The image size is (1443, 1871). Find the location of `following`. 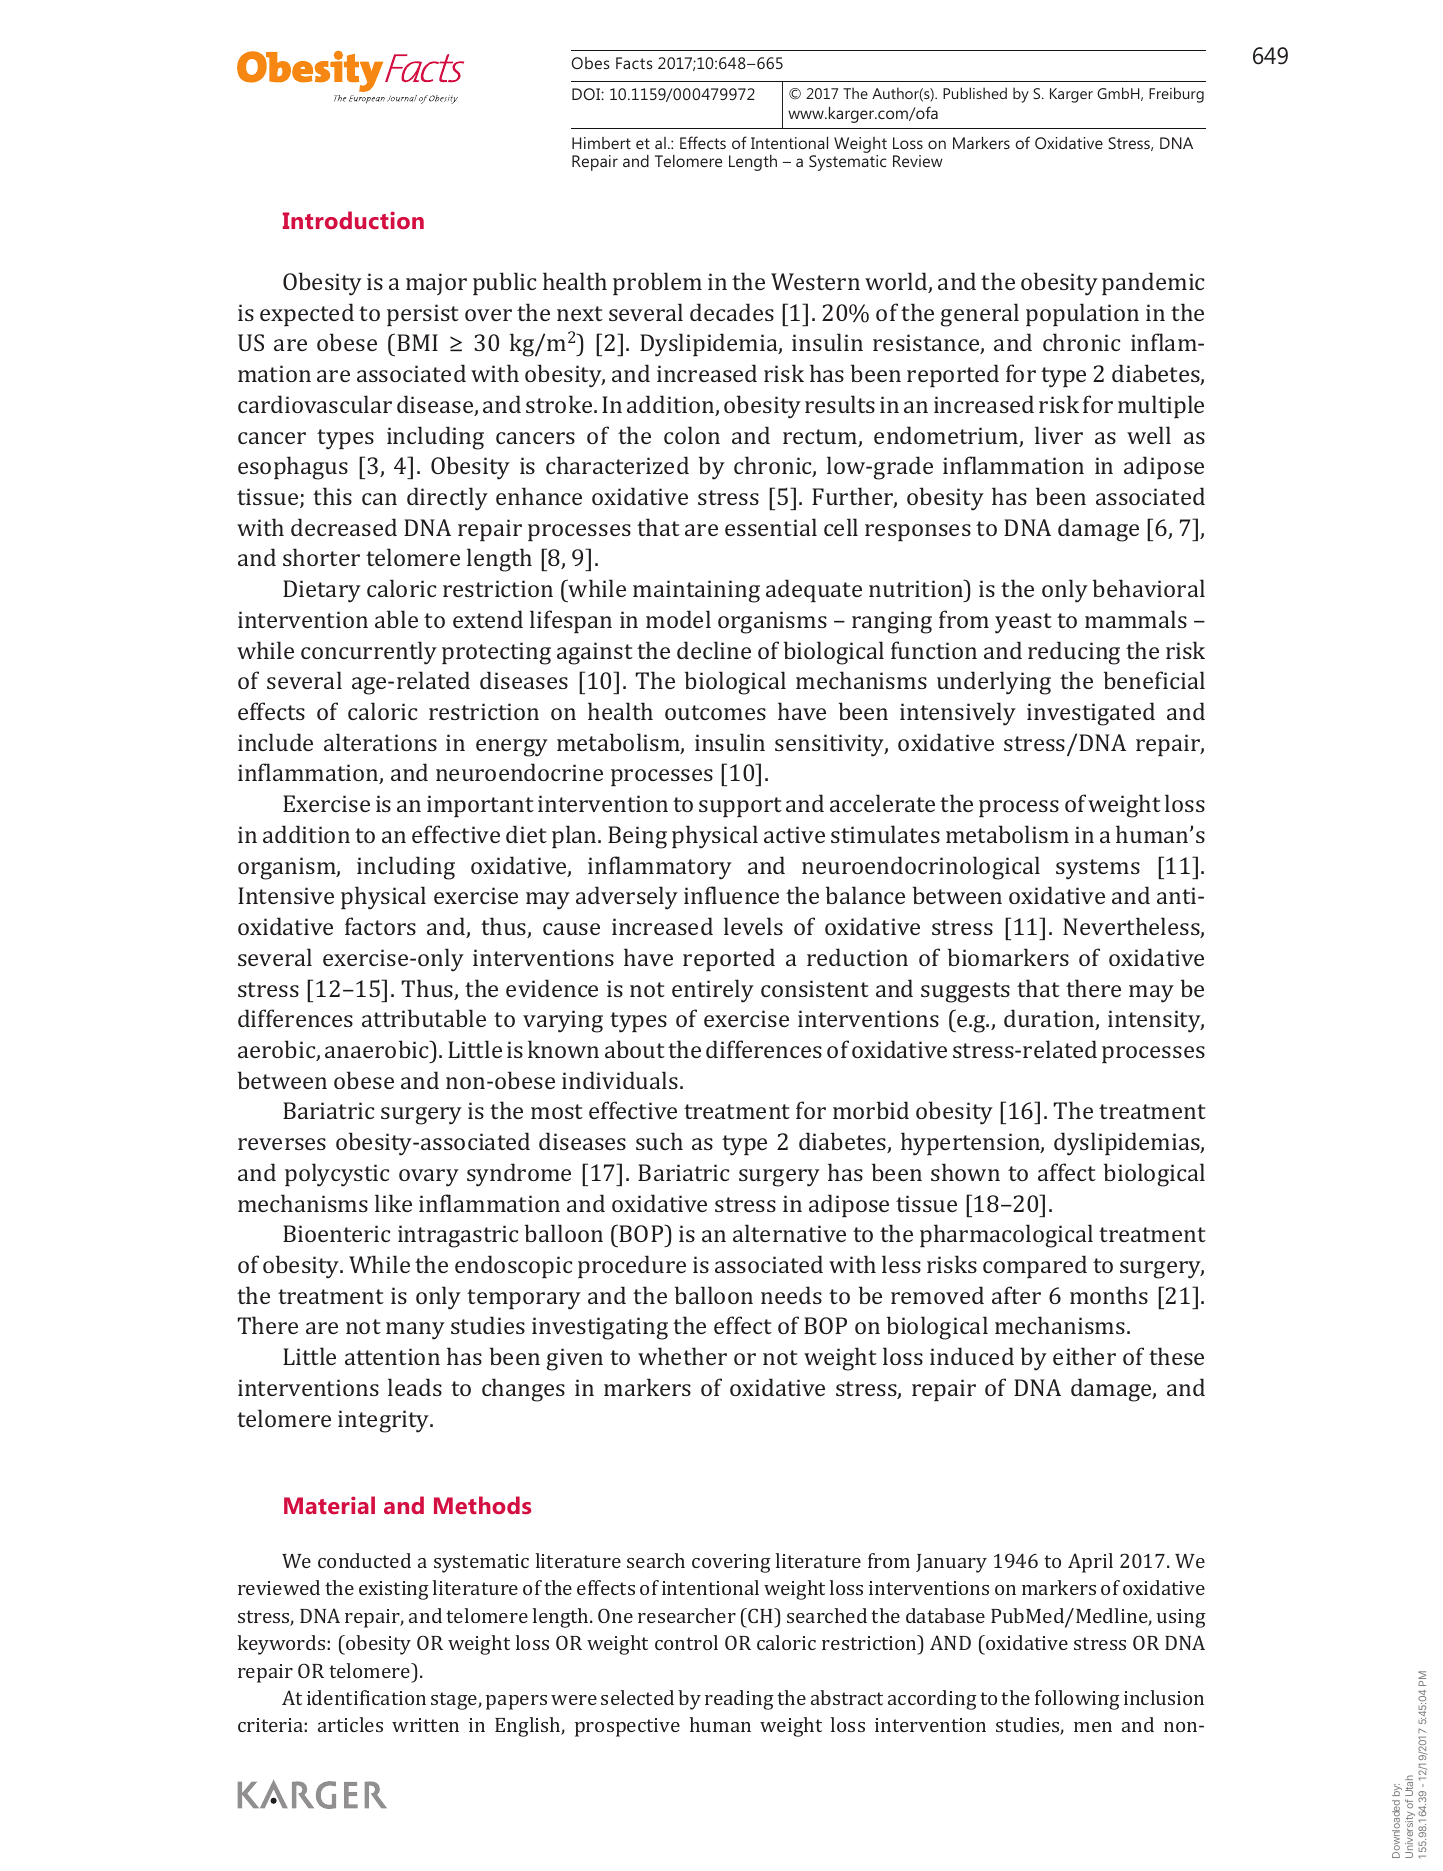

following is located at coordinates (1077, 1700).
